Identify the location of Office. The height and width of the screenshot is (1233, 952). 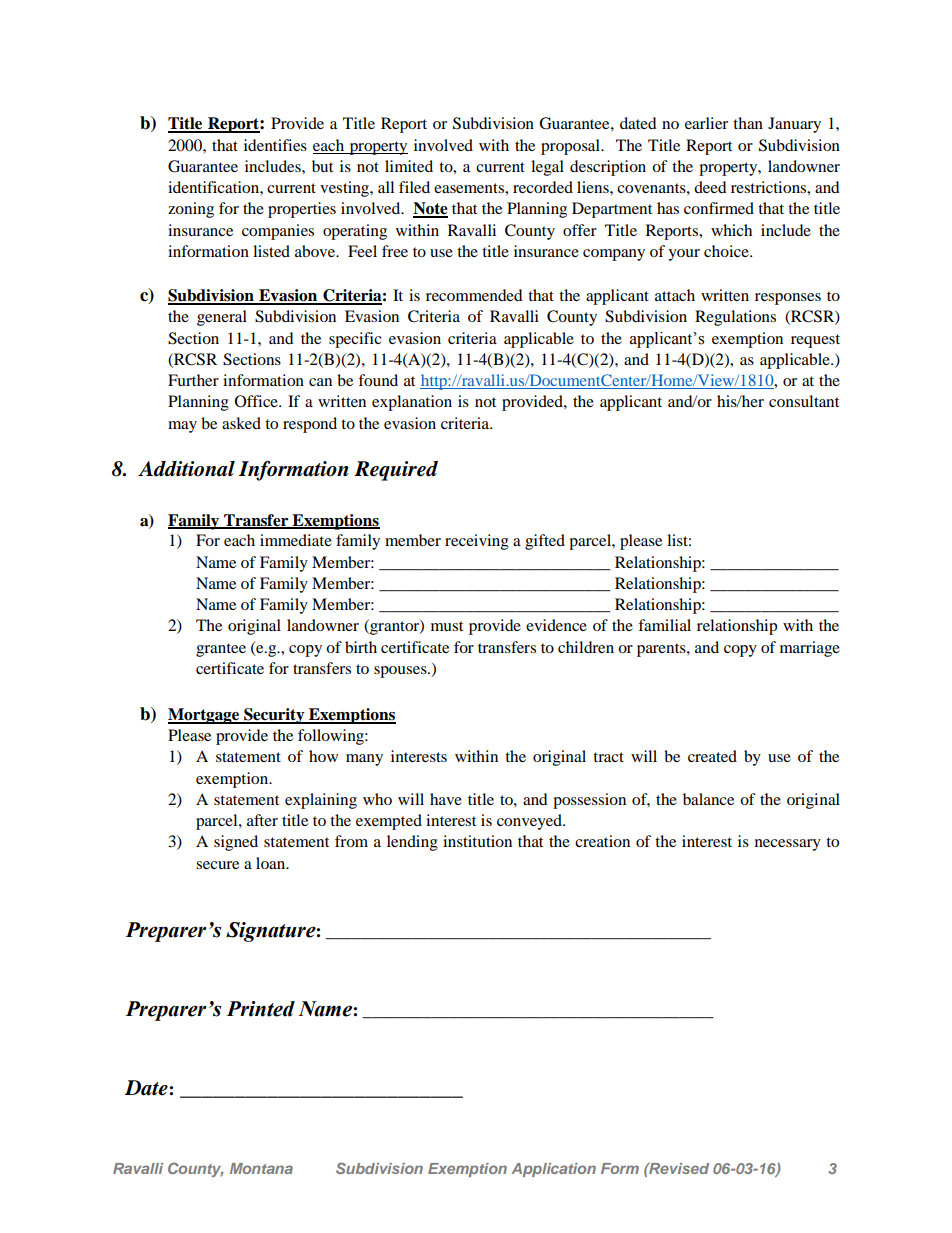
(257, 401).
